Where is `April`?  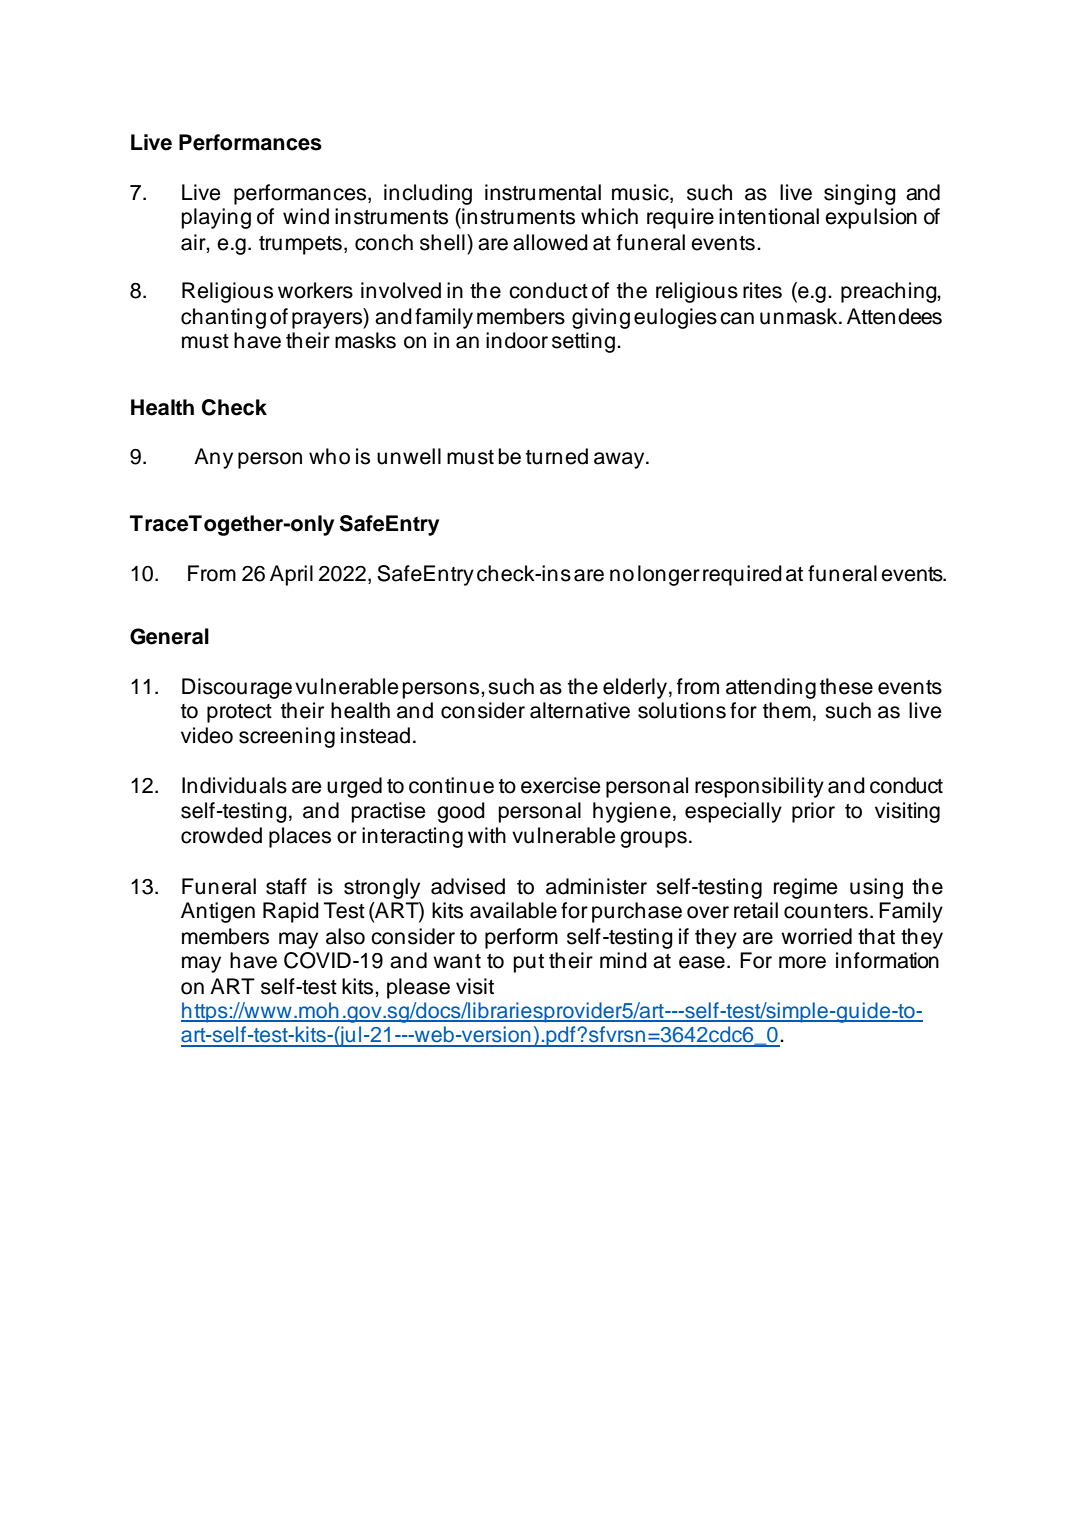 April is located at coordinates (291, 575).
